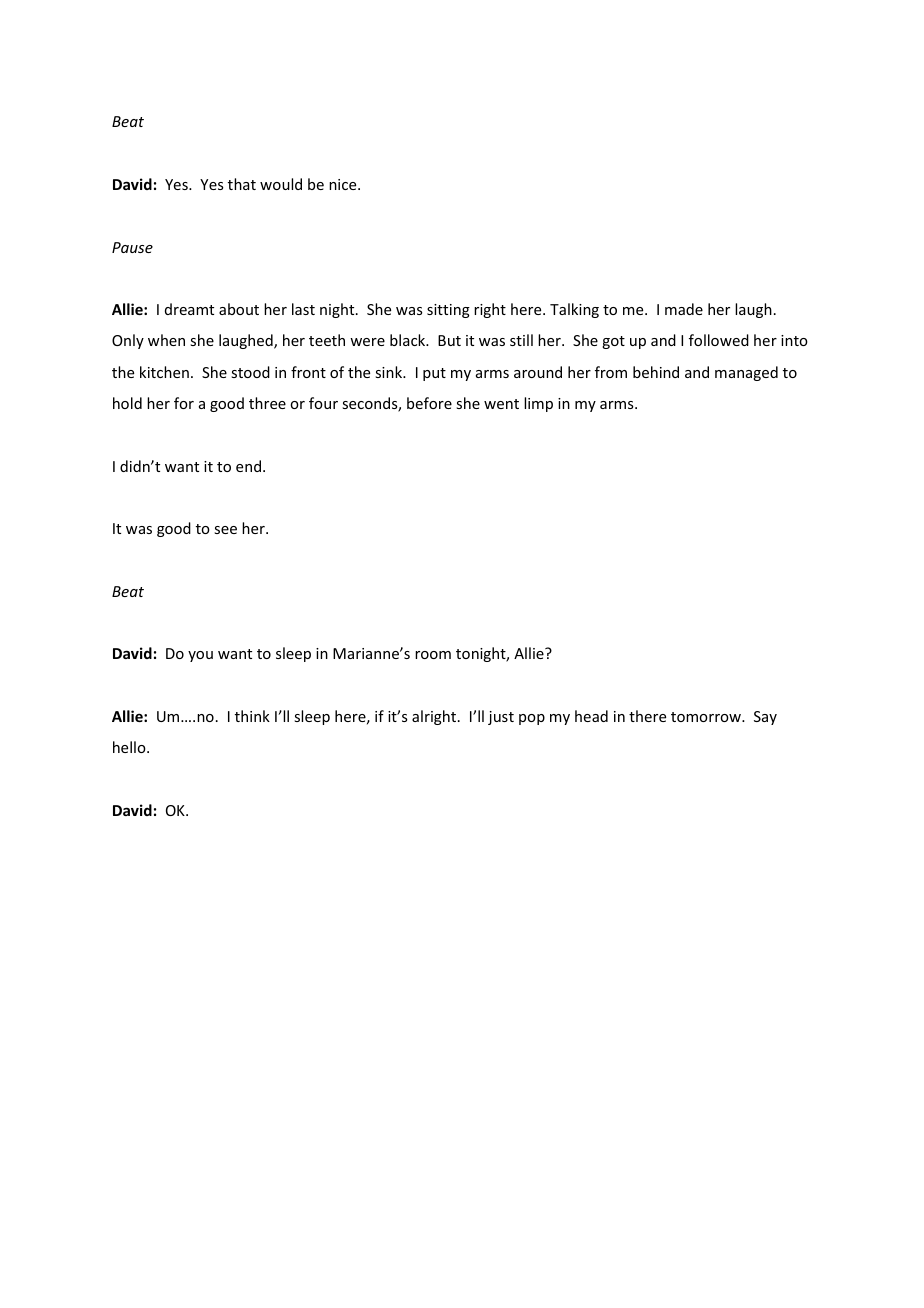  I want to click on went, so click(501, 404).
